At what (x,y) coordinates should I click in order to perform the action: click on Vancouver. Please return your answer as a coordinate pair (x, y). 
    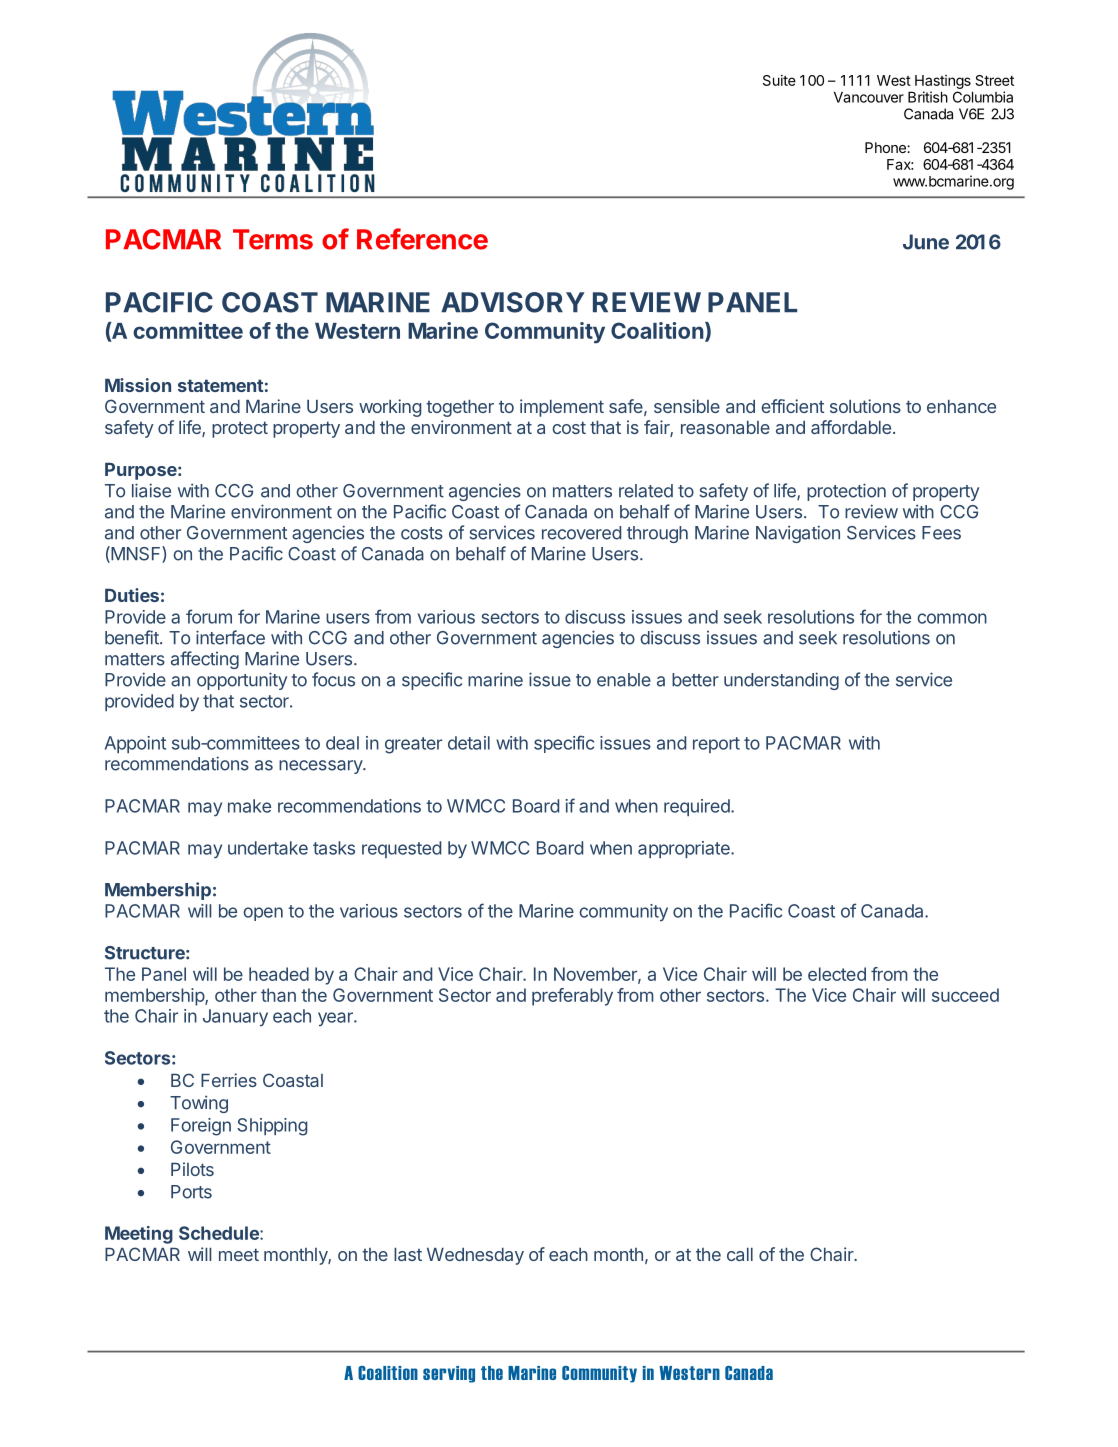
    Looking at the image, I should click on (869, 97).
